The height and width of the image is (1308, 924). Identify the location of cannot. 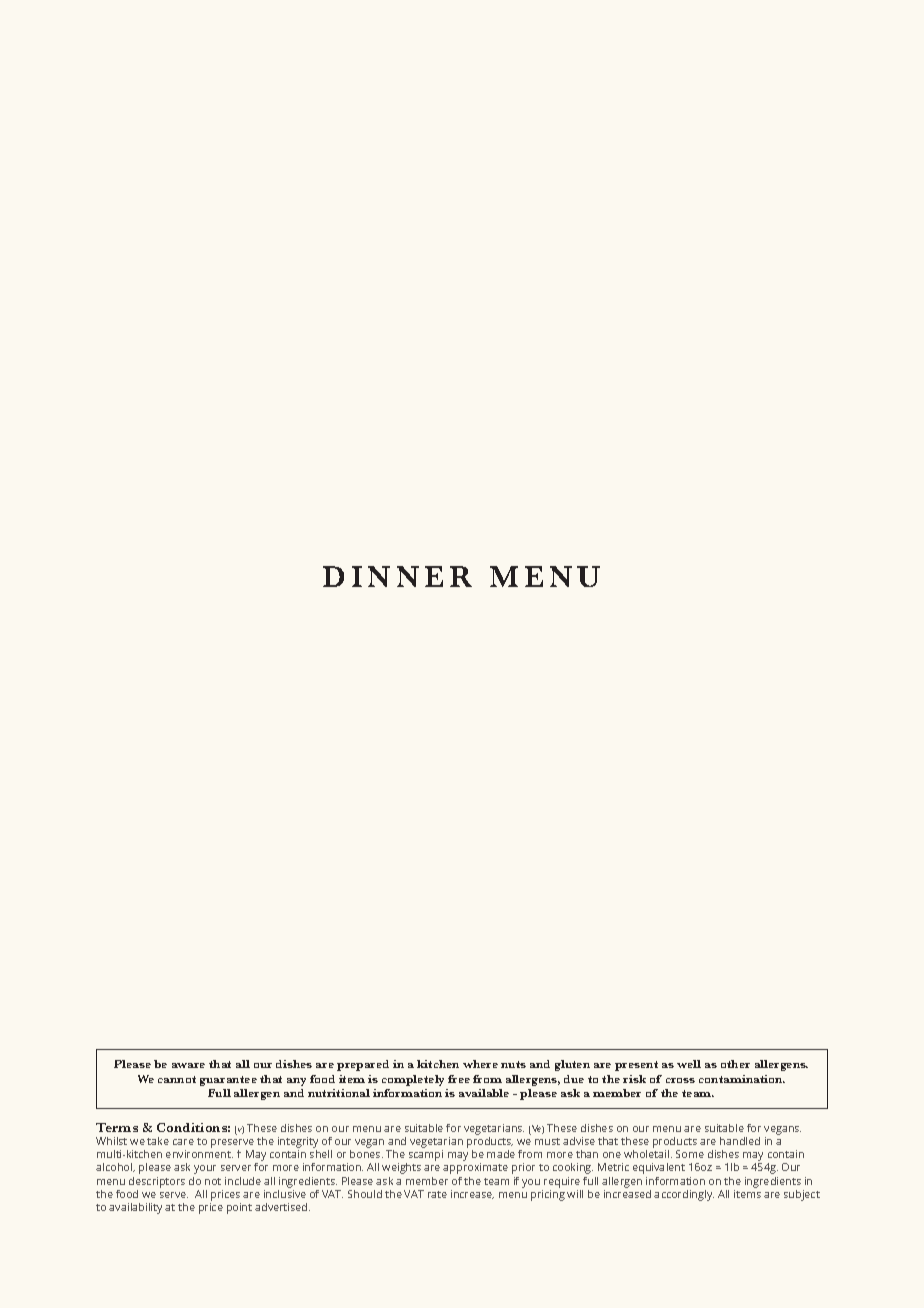
(177, 1079).
